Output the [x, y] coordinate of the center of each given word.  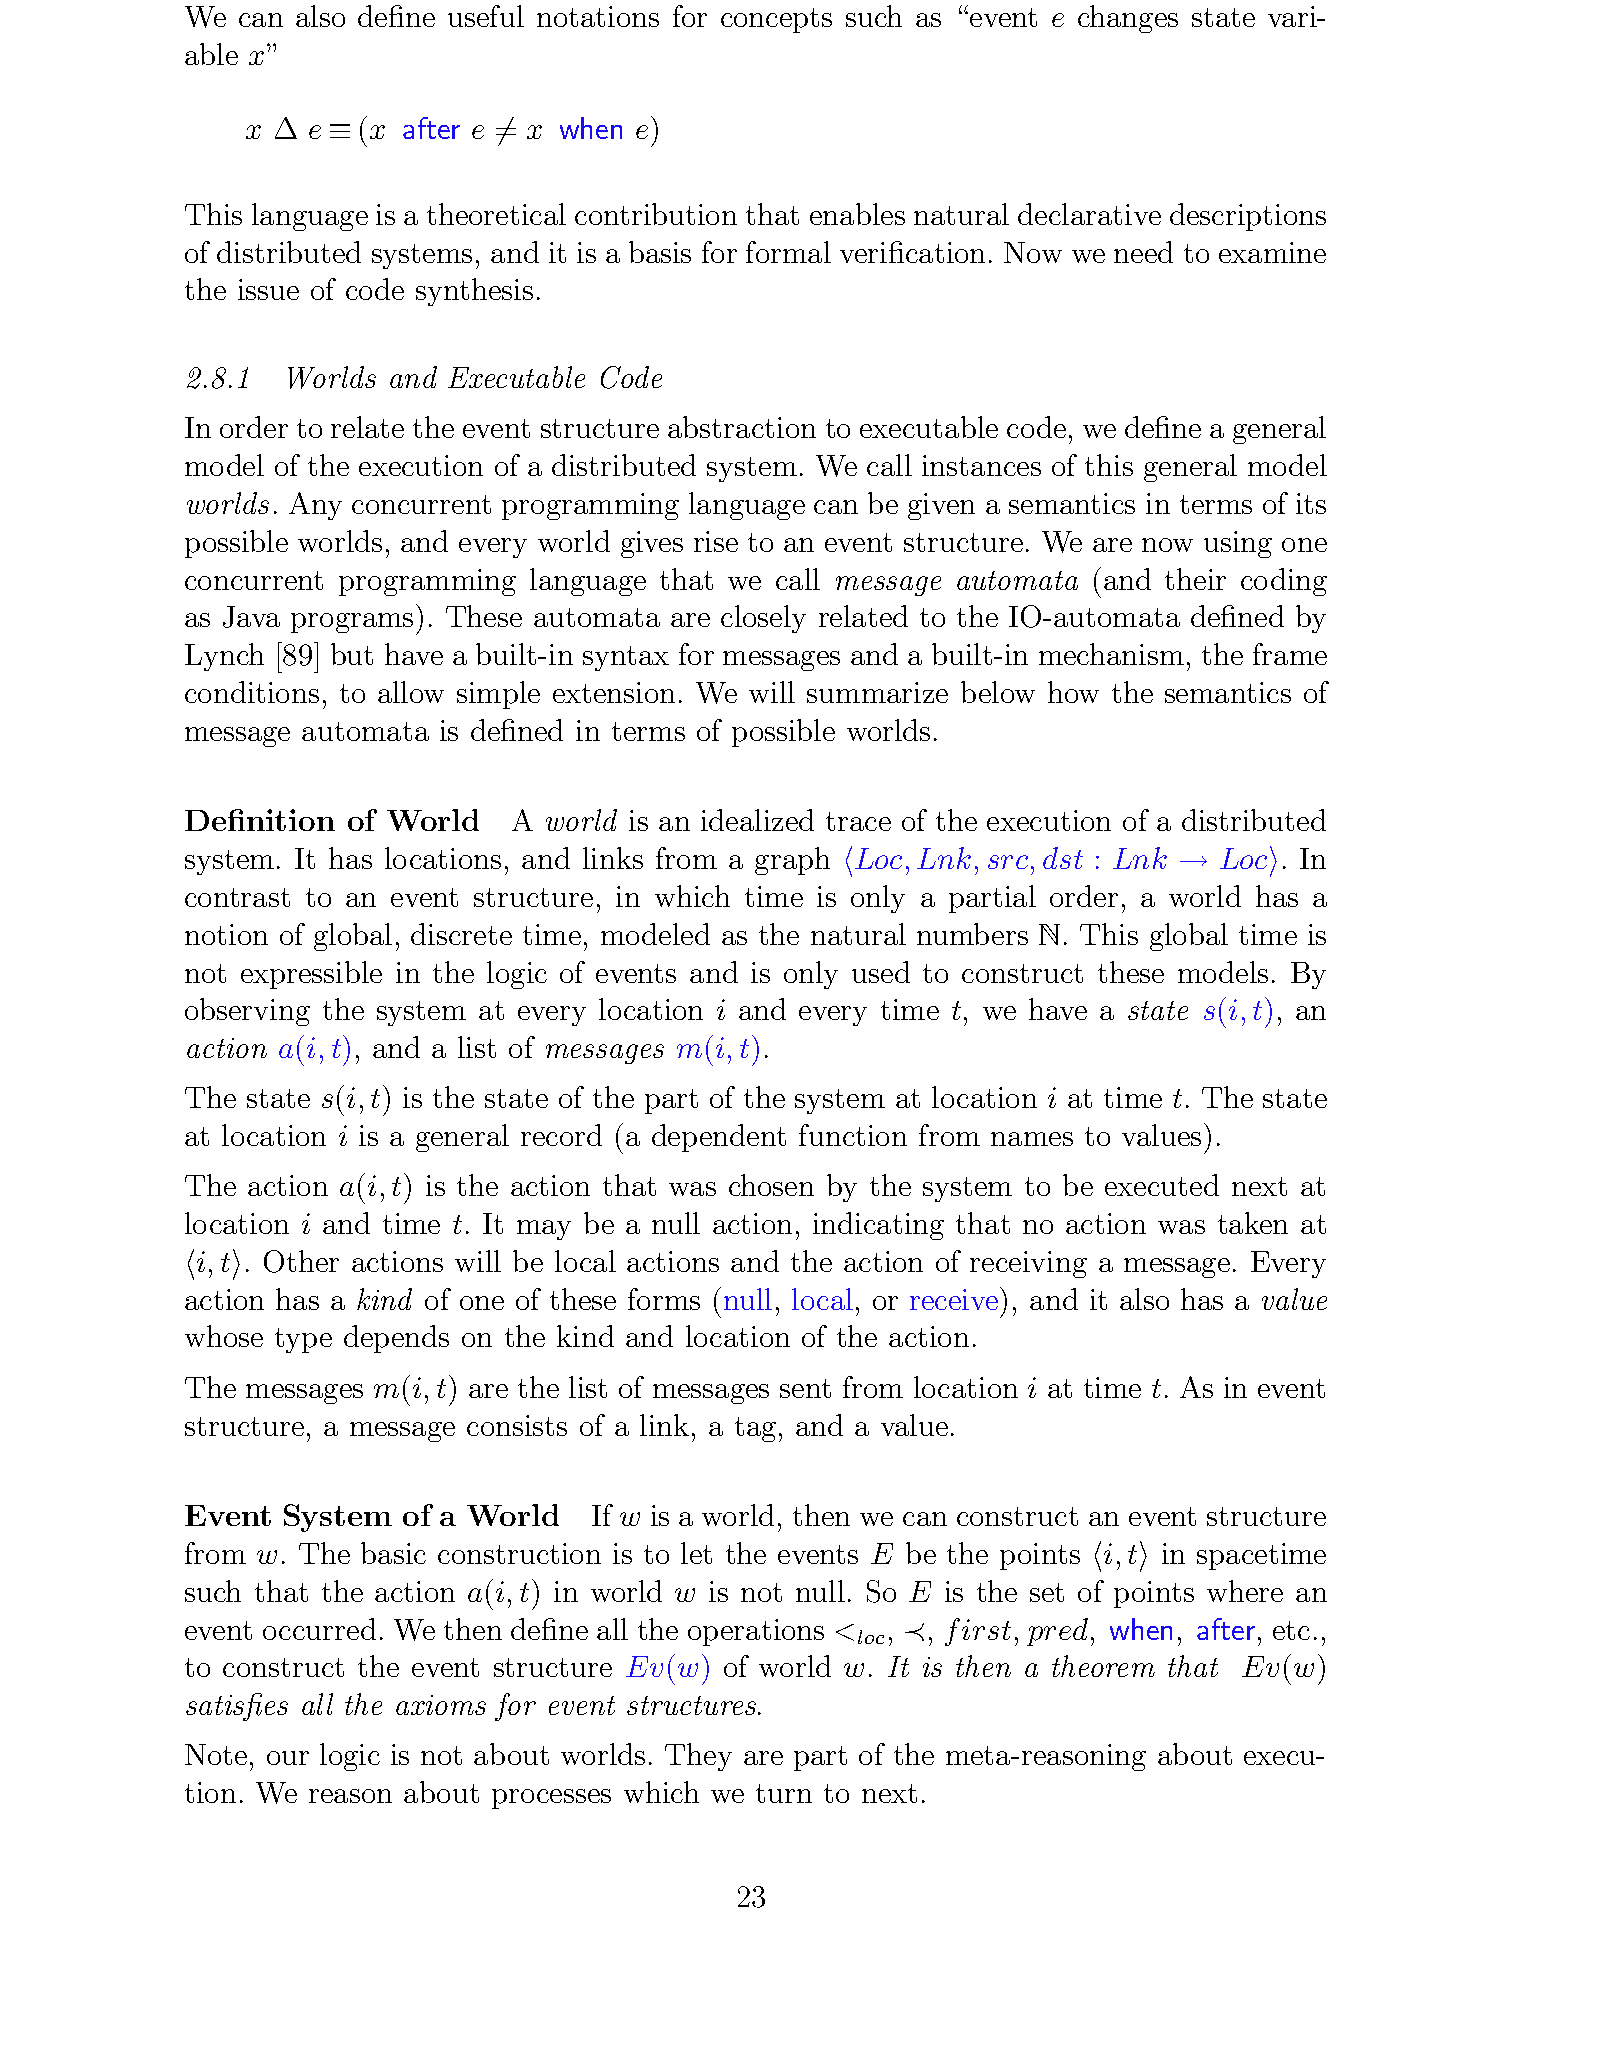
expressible [311, 975]
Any [315, 506]
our [288, 1758]
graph [792, 861]
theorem [1103, 1666]
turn [784, 1793]
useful [486, 16]
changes [1128, 19]
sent [805, 1388]
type [303, 1340]
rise [716, 541]
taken [1253, 1223]
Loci [1248, 861]
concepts [776, 20]
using [1238, 544]
